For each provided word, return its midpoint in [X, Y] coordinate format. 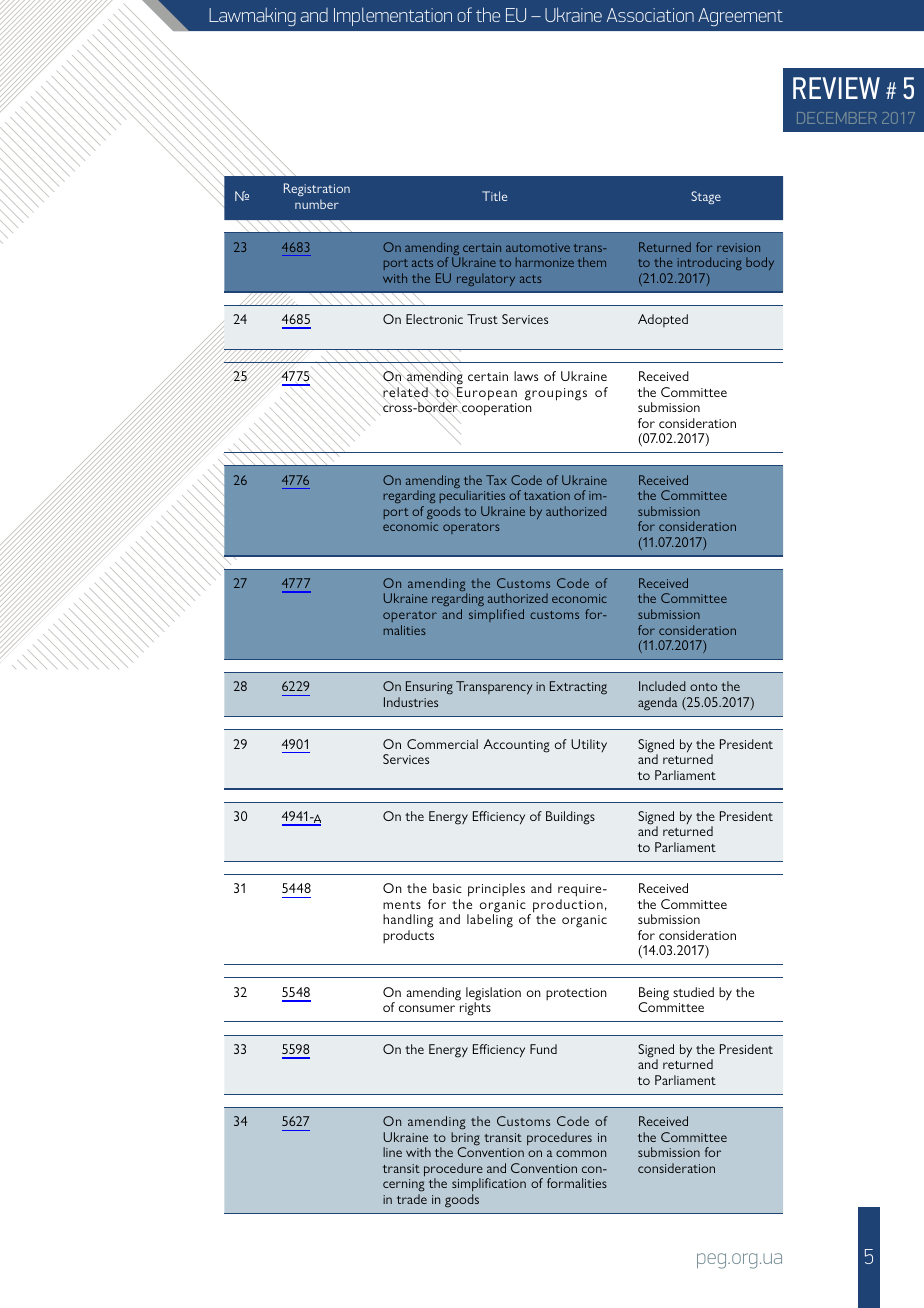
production [568, 907]
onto [703, 687]
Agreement [740, 17]
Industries [411, 702]
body [760, 263]
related [405, 392]
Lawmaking [252, 16]
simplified [496, 615]
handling [408, 922]
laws [526, 376]
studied [693, 992]
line [392, 1152]
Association [650, 15]
